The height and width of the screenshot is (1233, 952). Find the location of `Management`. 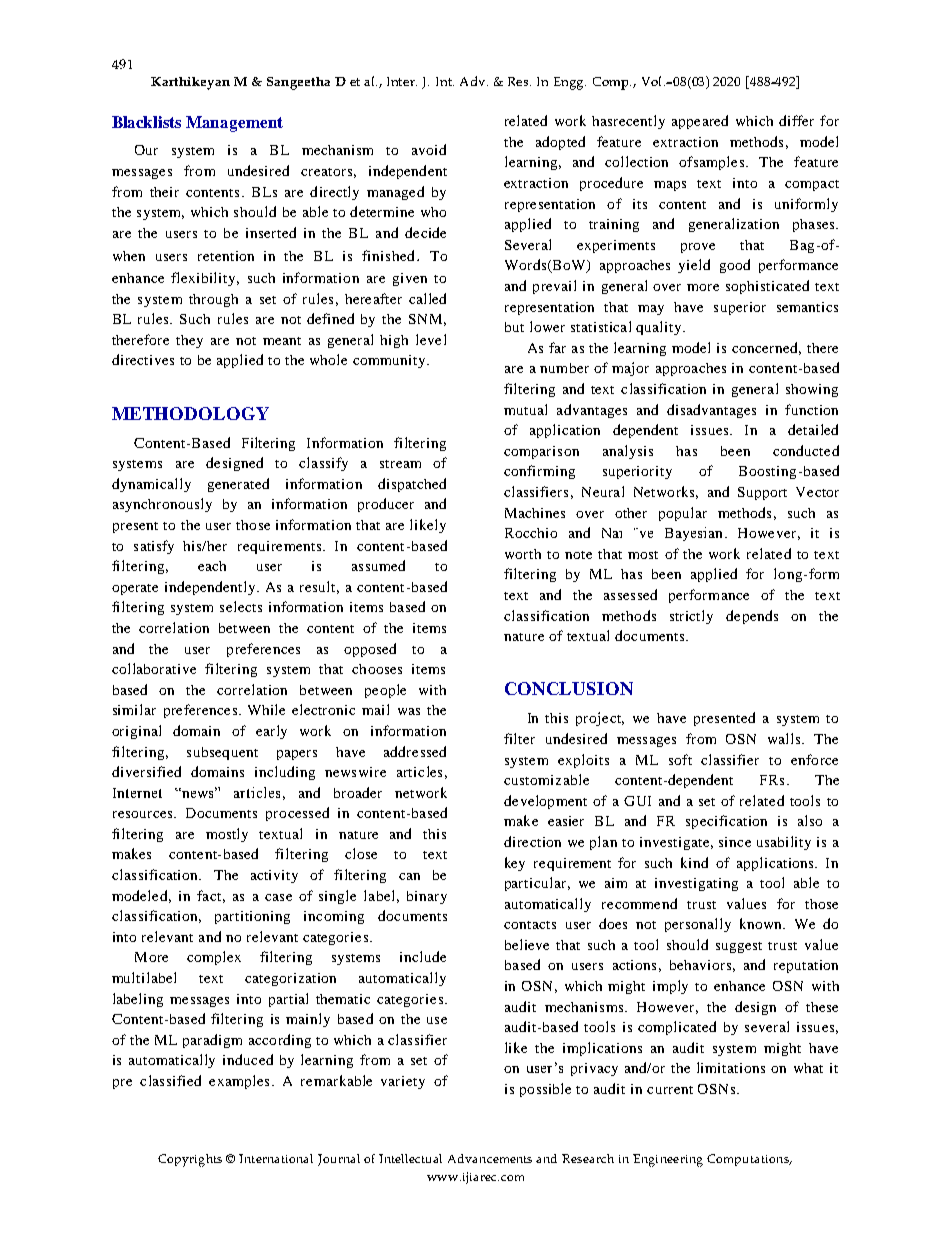

Management is located at coordinates (234, 124).
